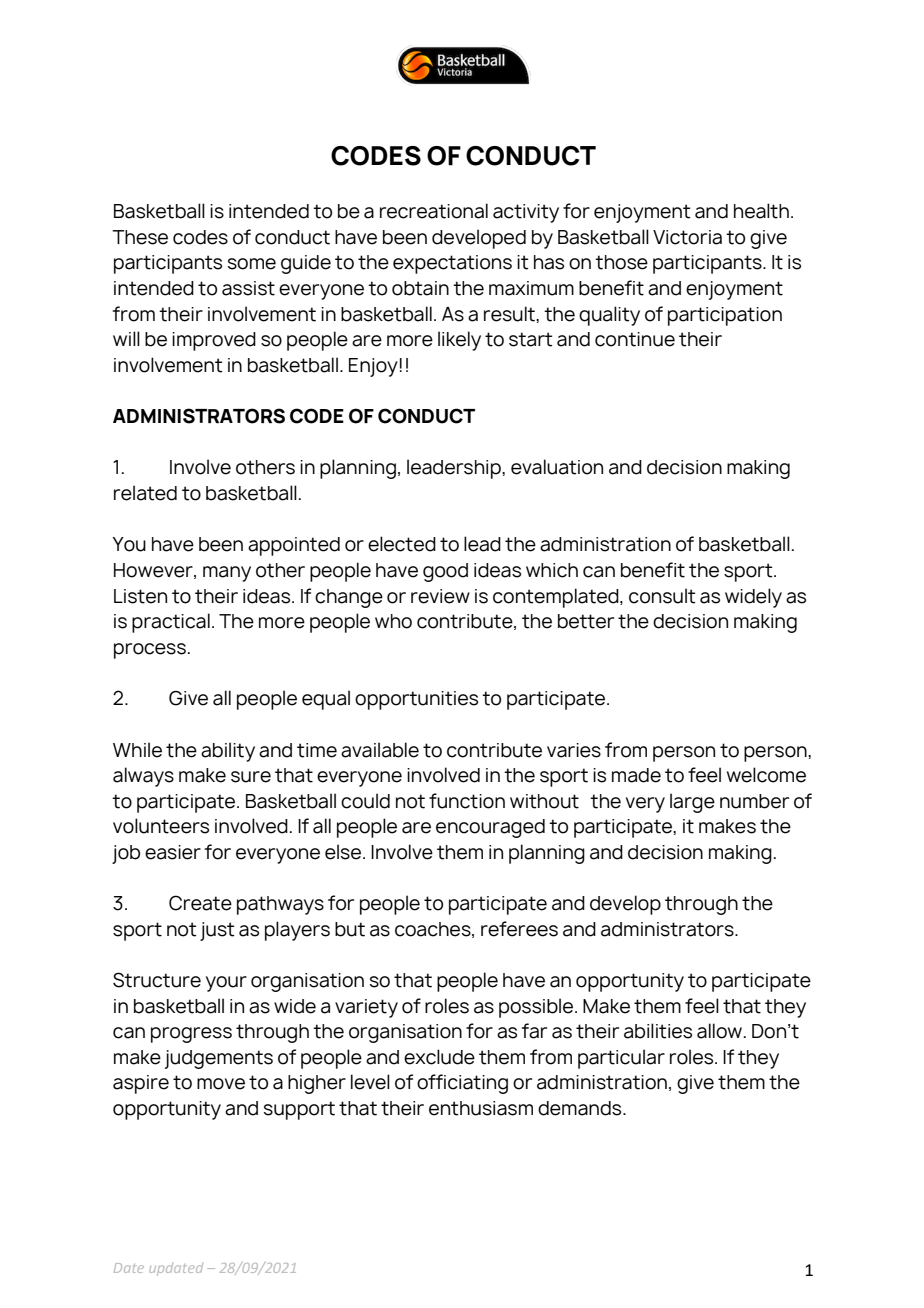 The width and height of the screenshot is (924, 1308). I want to click on move, so click(221, 1084).
